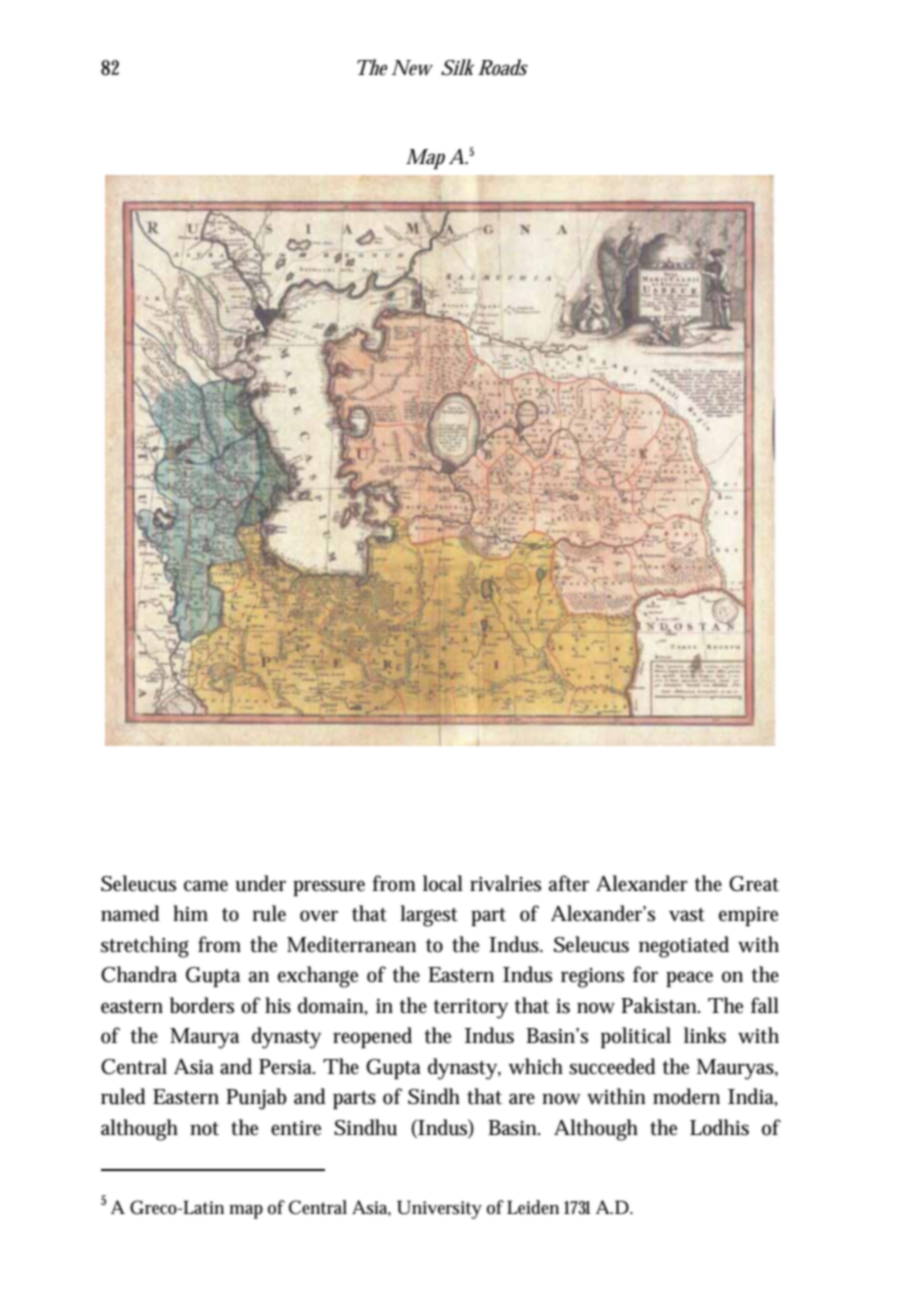 This screenshot has width=924, height=1308. Describe the element at coordinates (687, 915) in the screenshot. I see `vast` at that location.
